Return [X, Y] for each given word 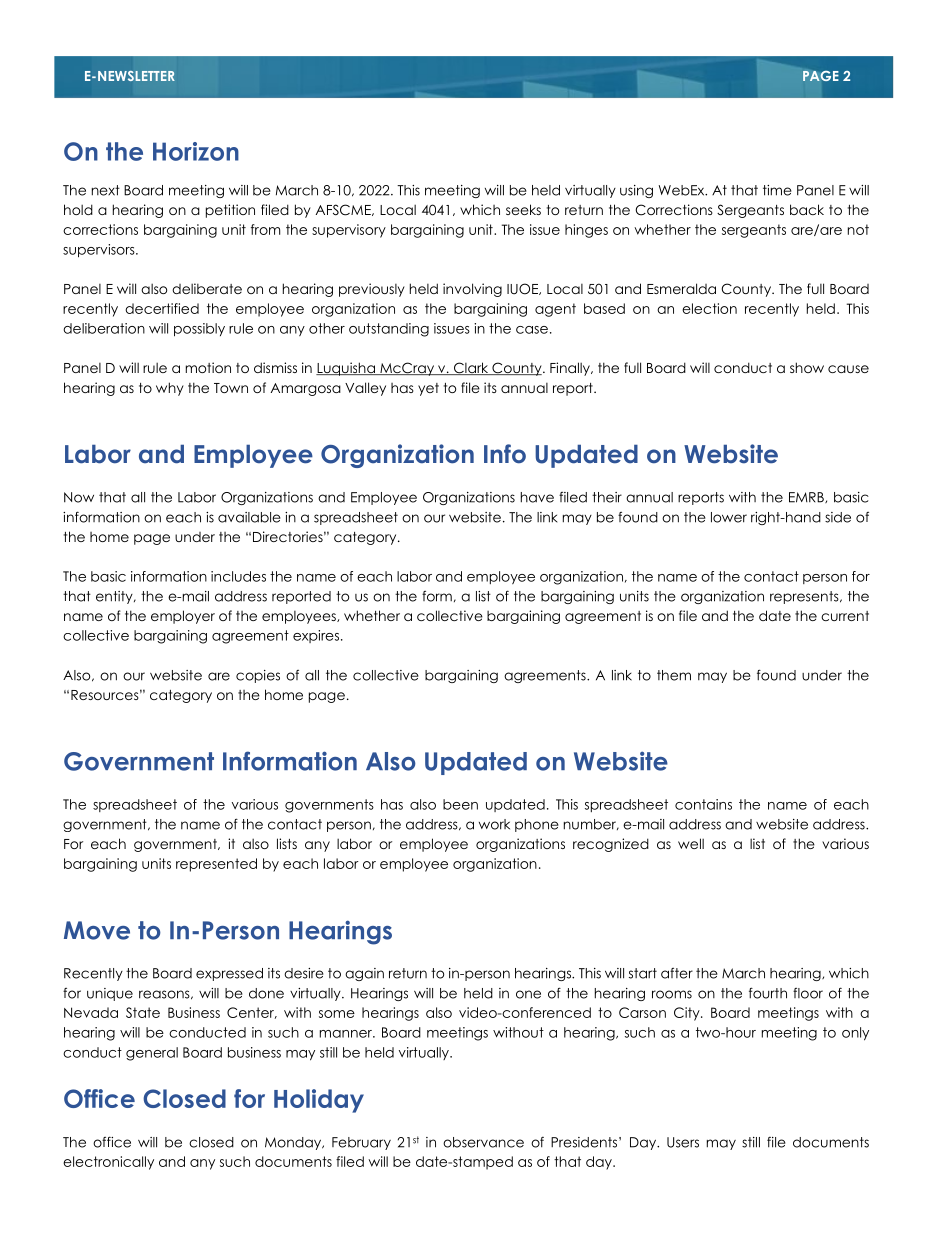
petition [230, 211]
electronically [108, 1163]
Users [683, 1142]
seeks [523, 209]
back [807, 209]
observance [483, 1142]
